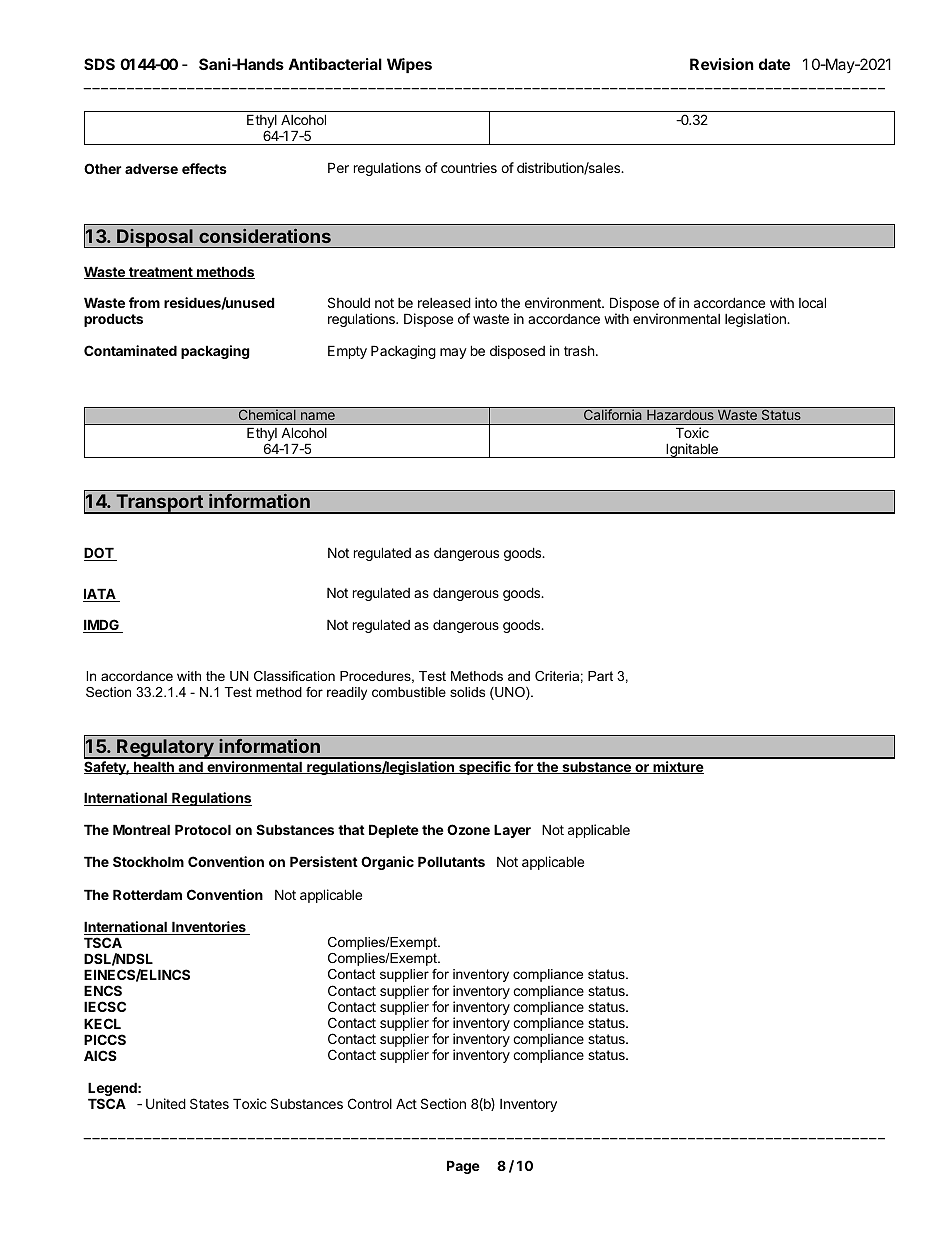  Describe the element at coordinates (467, 692) in the image. I see `solids` at that location.
